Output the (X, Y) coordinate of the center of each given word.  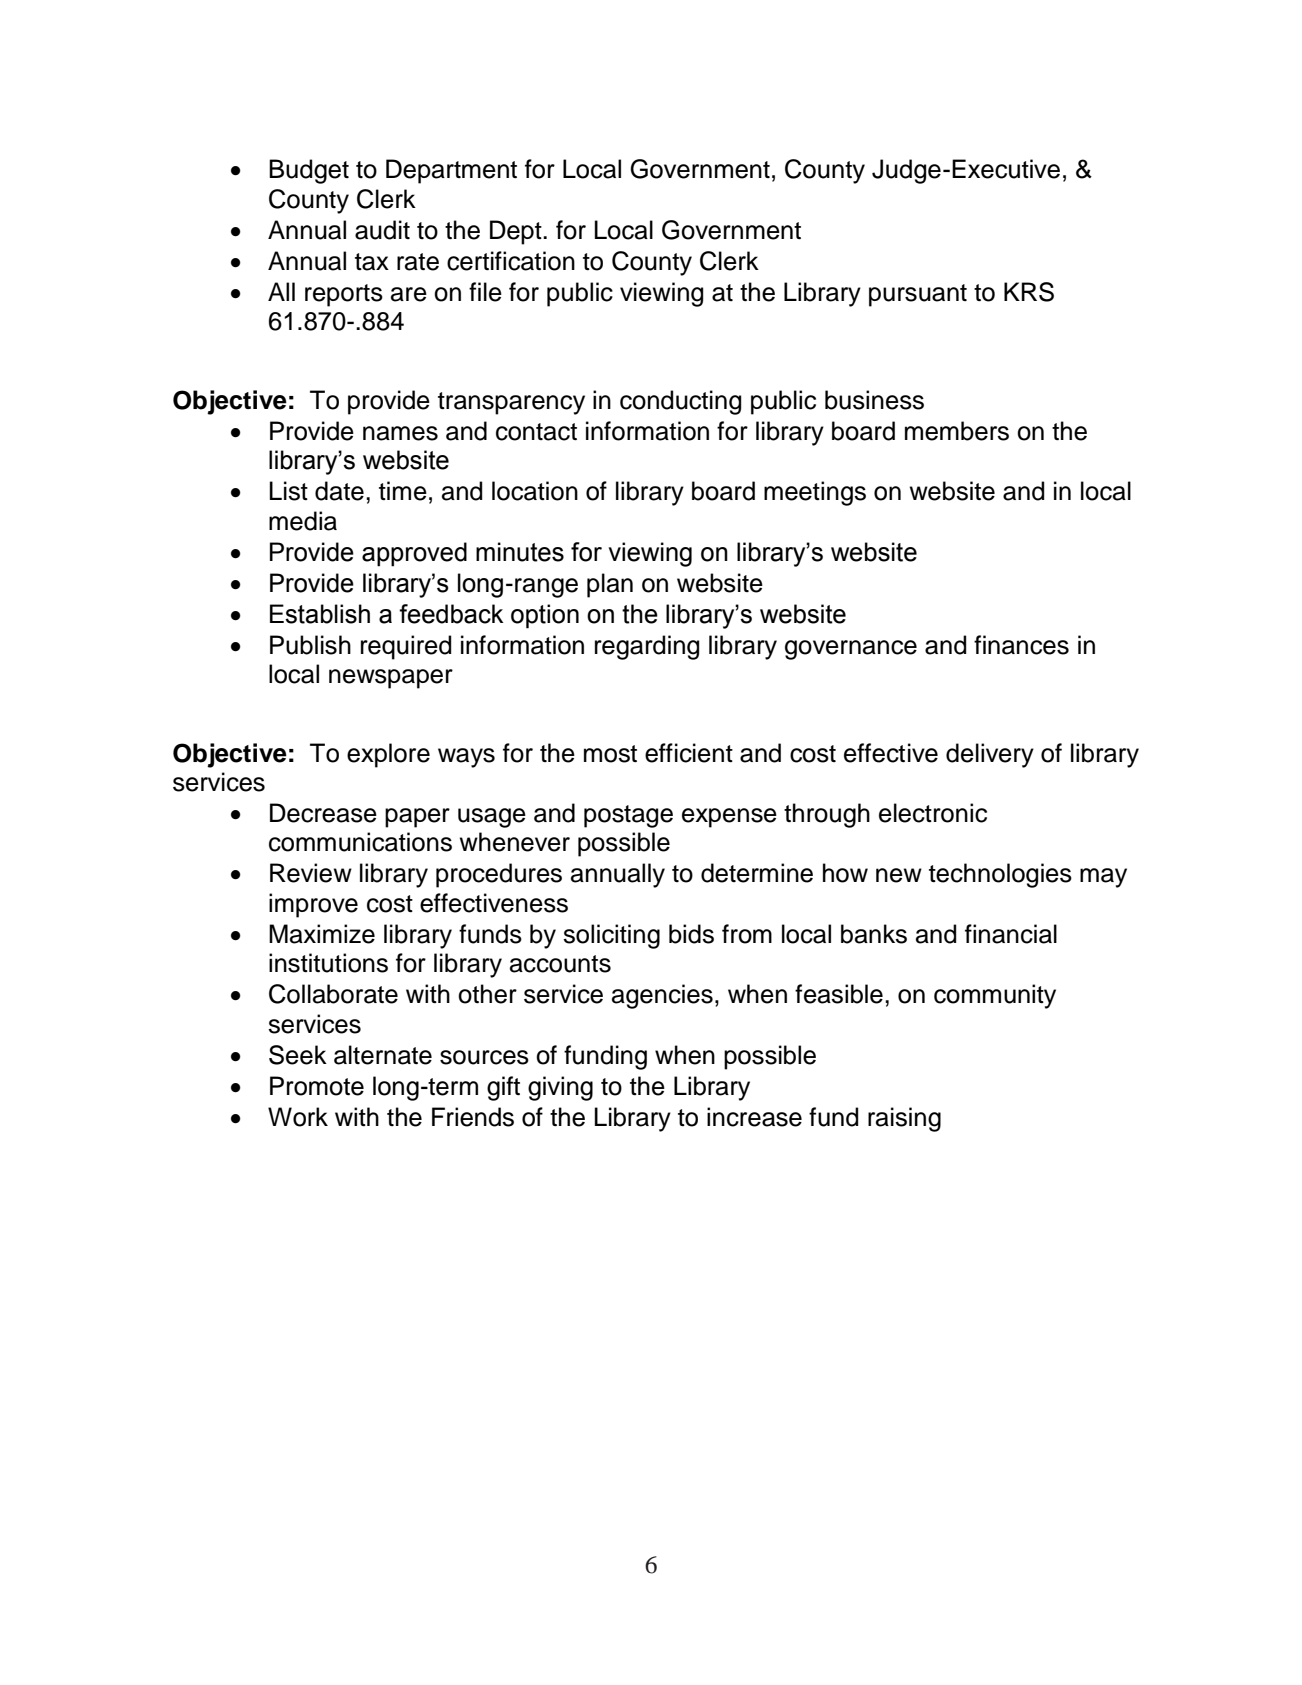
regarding (647, 647)
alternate (383, 1055)
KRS (1029, 292)
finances (1021, 645)
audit (382, 230)
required (406, 647)
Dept (517, 232)
